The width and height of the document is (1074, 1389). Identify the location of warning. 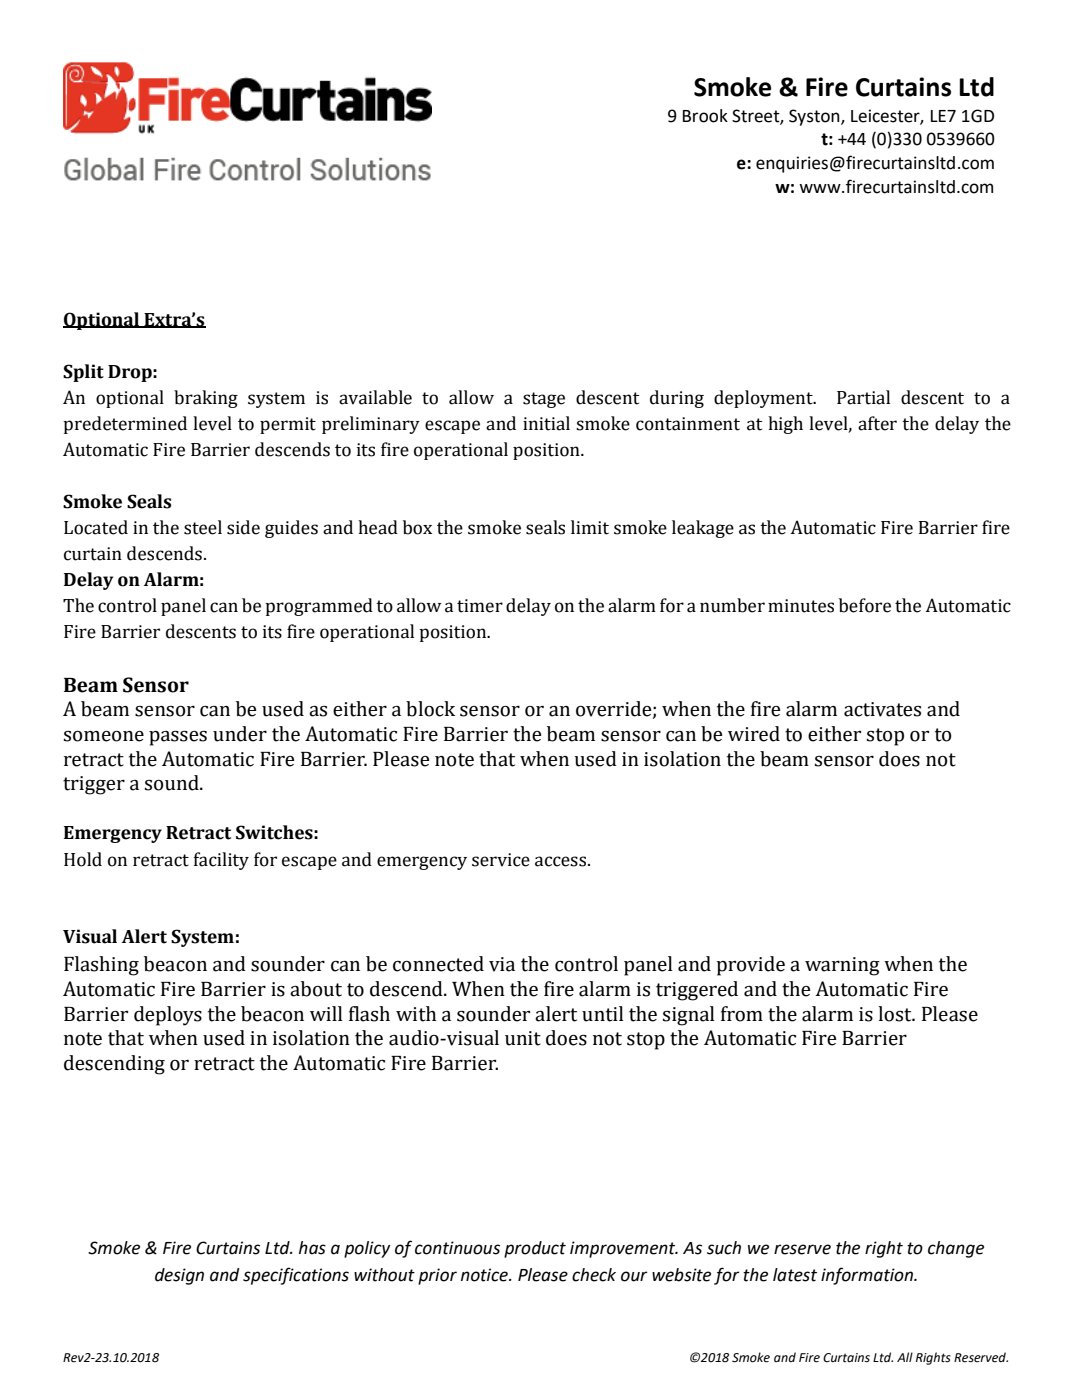
(842, 966).
